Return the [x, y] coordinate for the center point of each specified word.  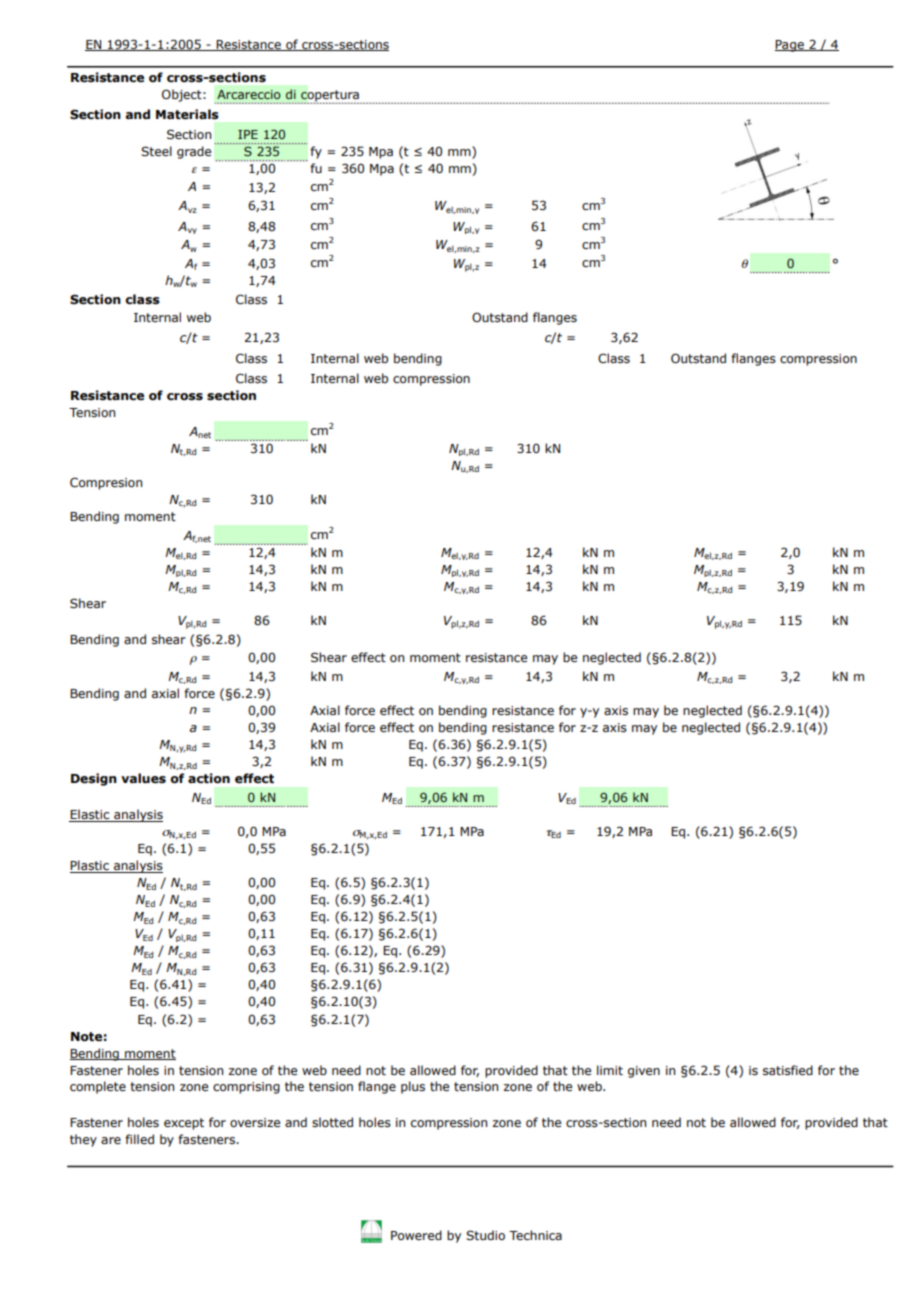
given [644, 1072]
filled [139, 1139]
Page [790, 46]
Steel [156, 151]
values [143, 778]
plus [413, 1087]
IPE [248, 134]
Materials [187, 114]
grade [194, 152]
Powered [416, 1235]
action [209, 778]
